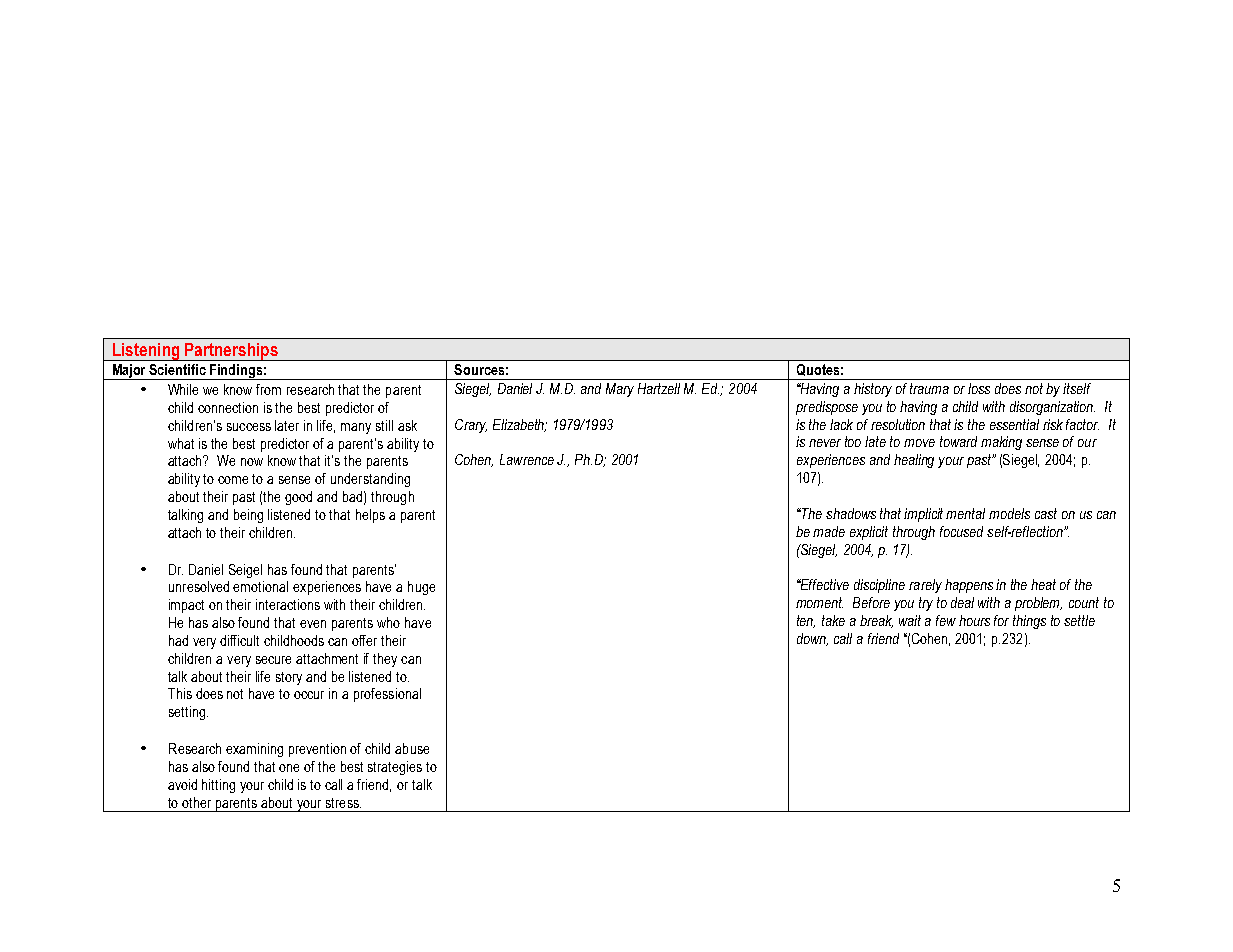  Describe the element at coordinates (218, 786) in the page. I see `hitting` at that location.
